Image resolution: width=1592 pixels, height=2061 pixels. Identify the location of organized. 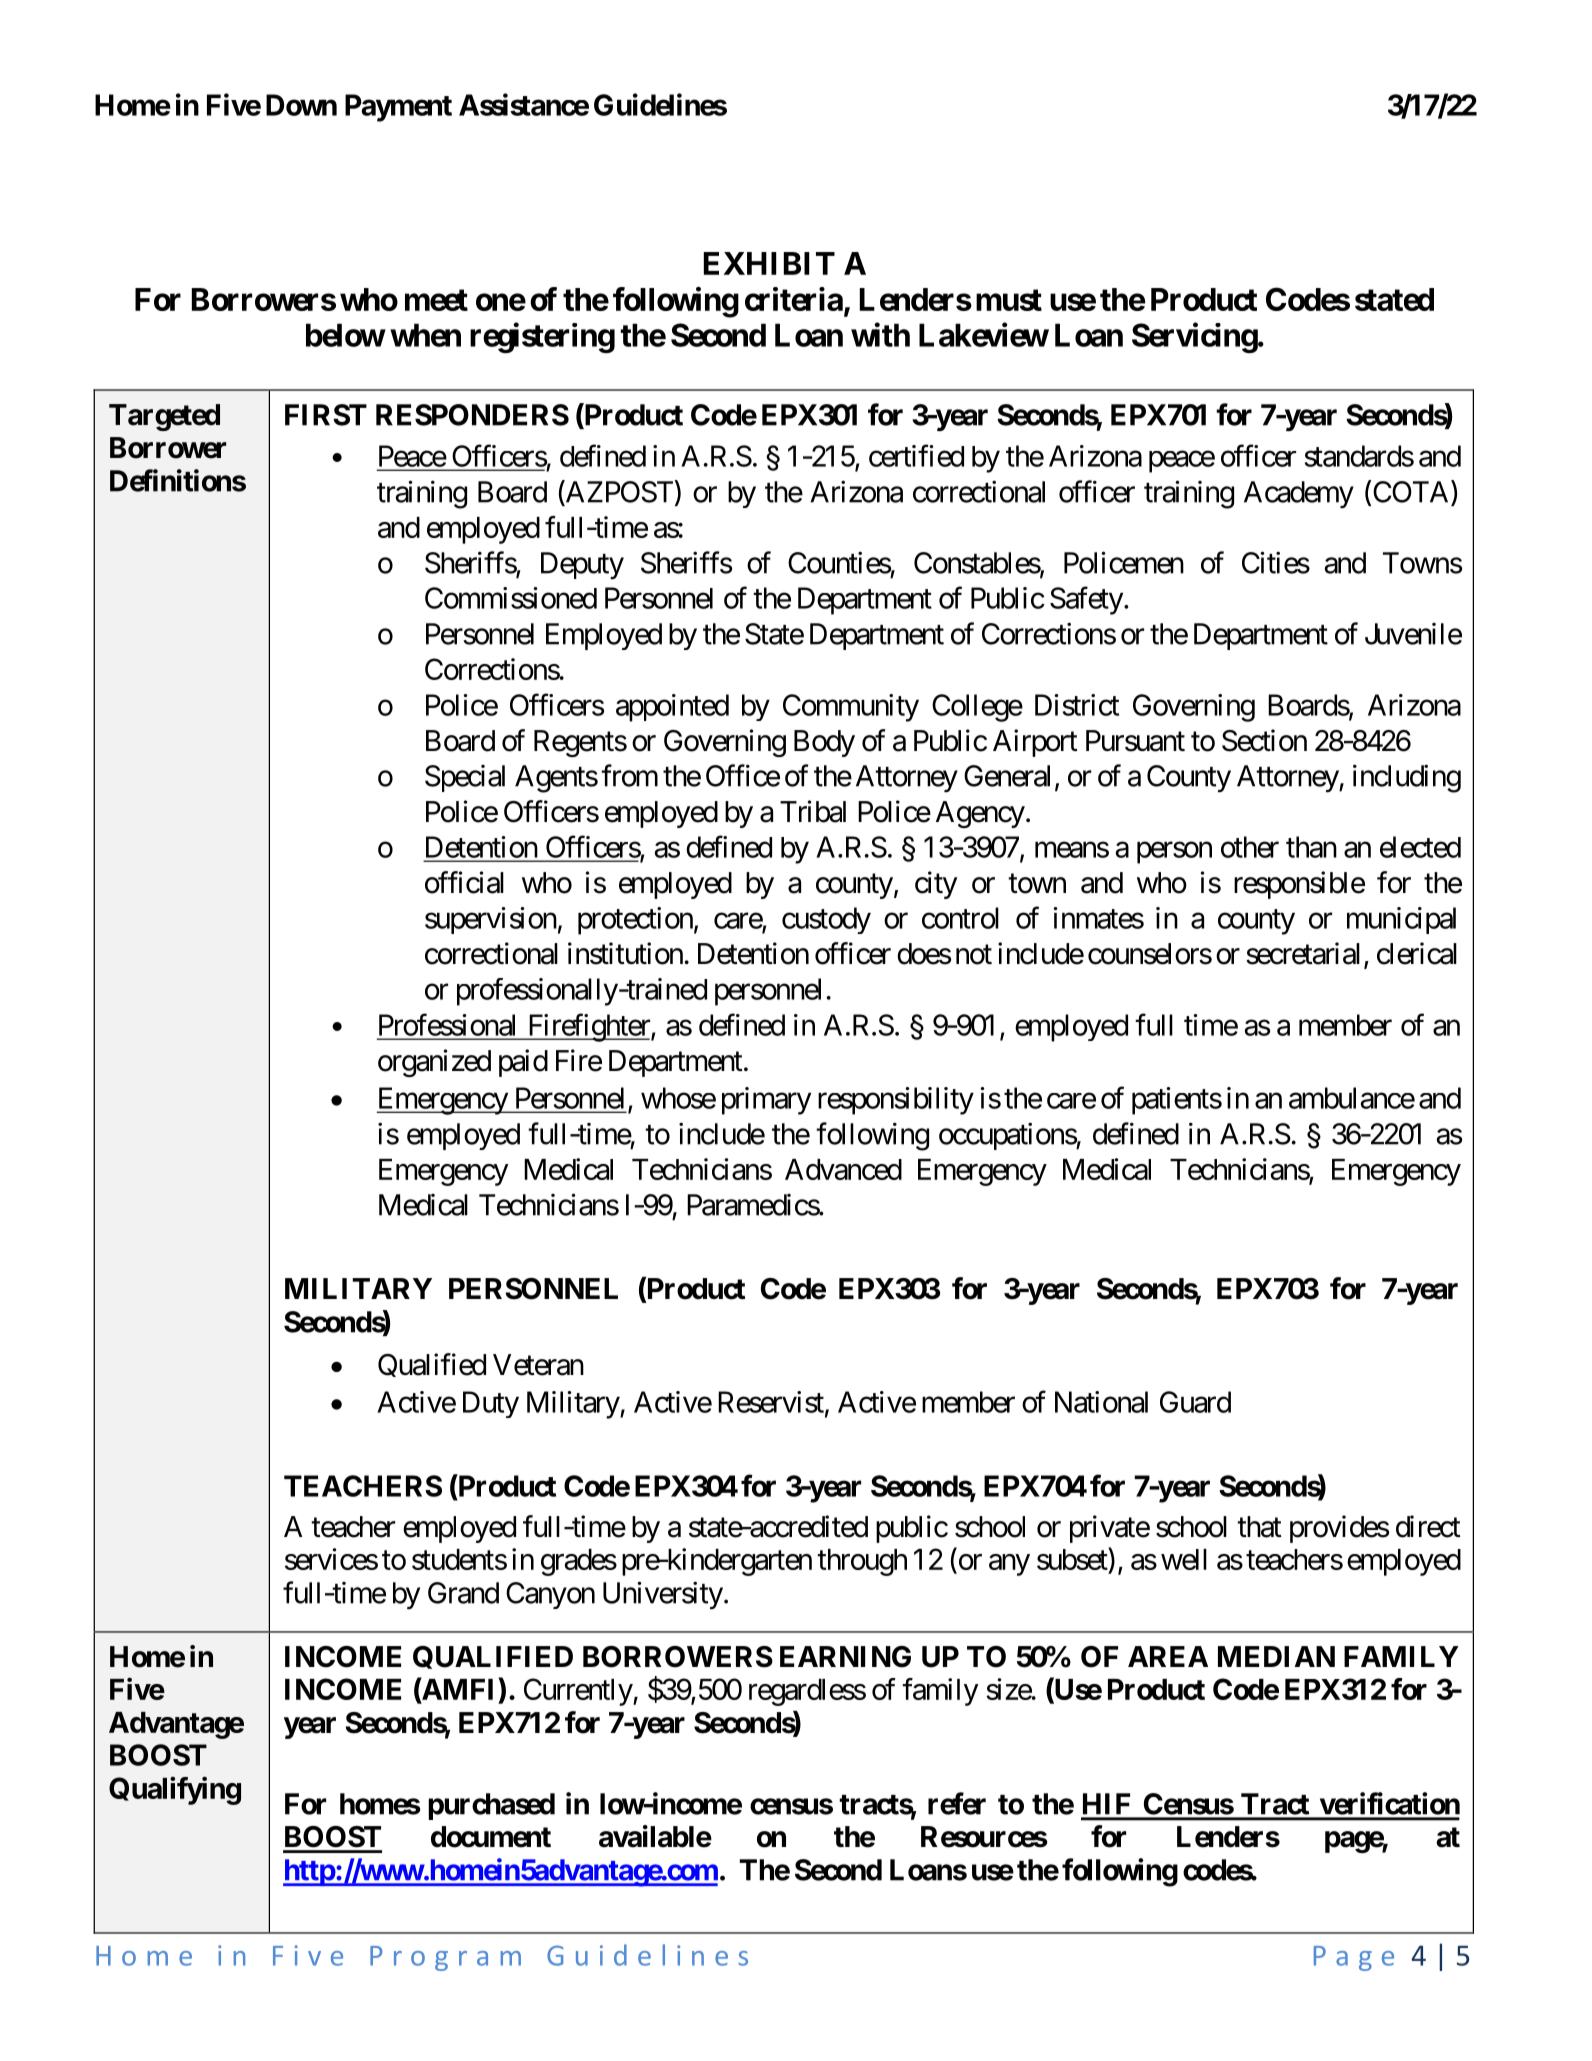
(434, 1063).
